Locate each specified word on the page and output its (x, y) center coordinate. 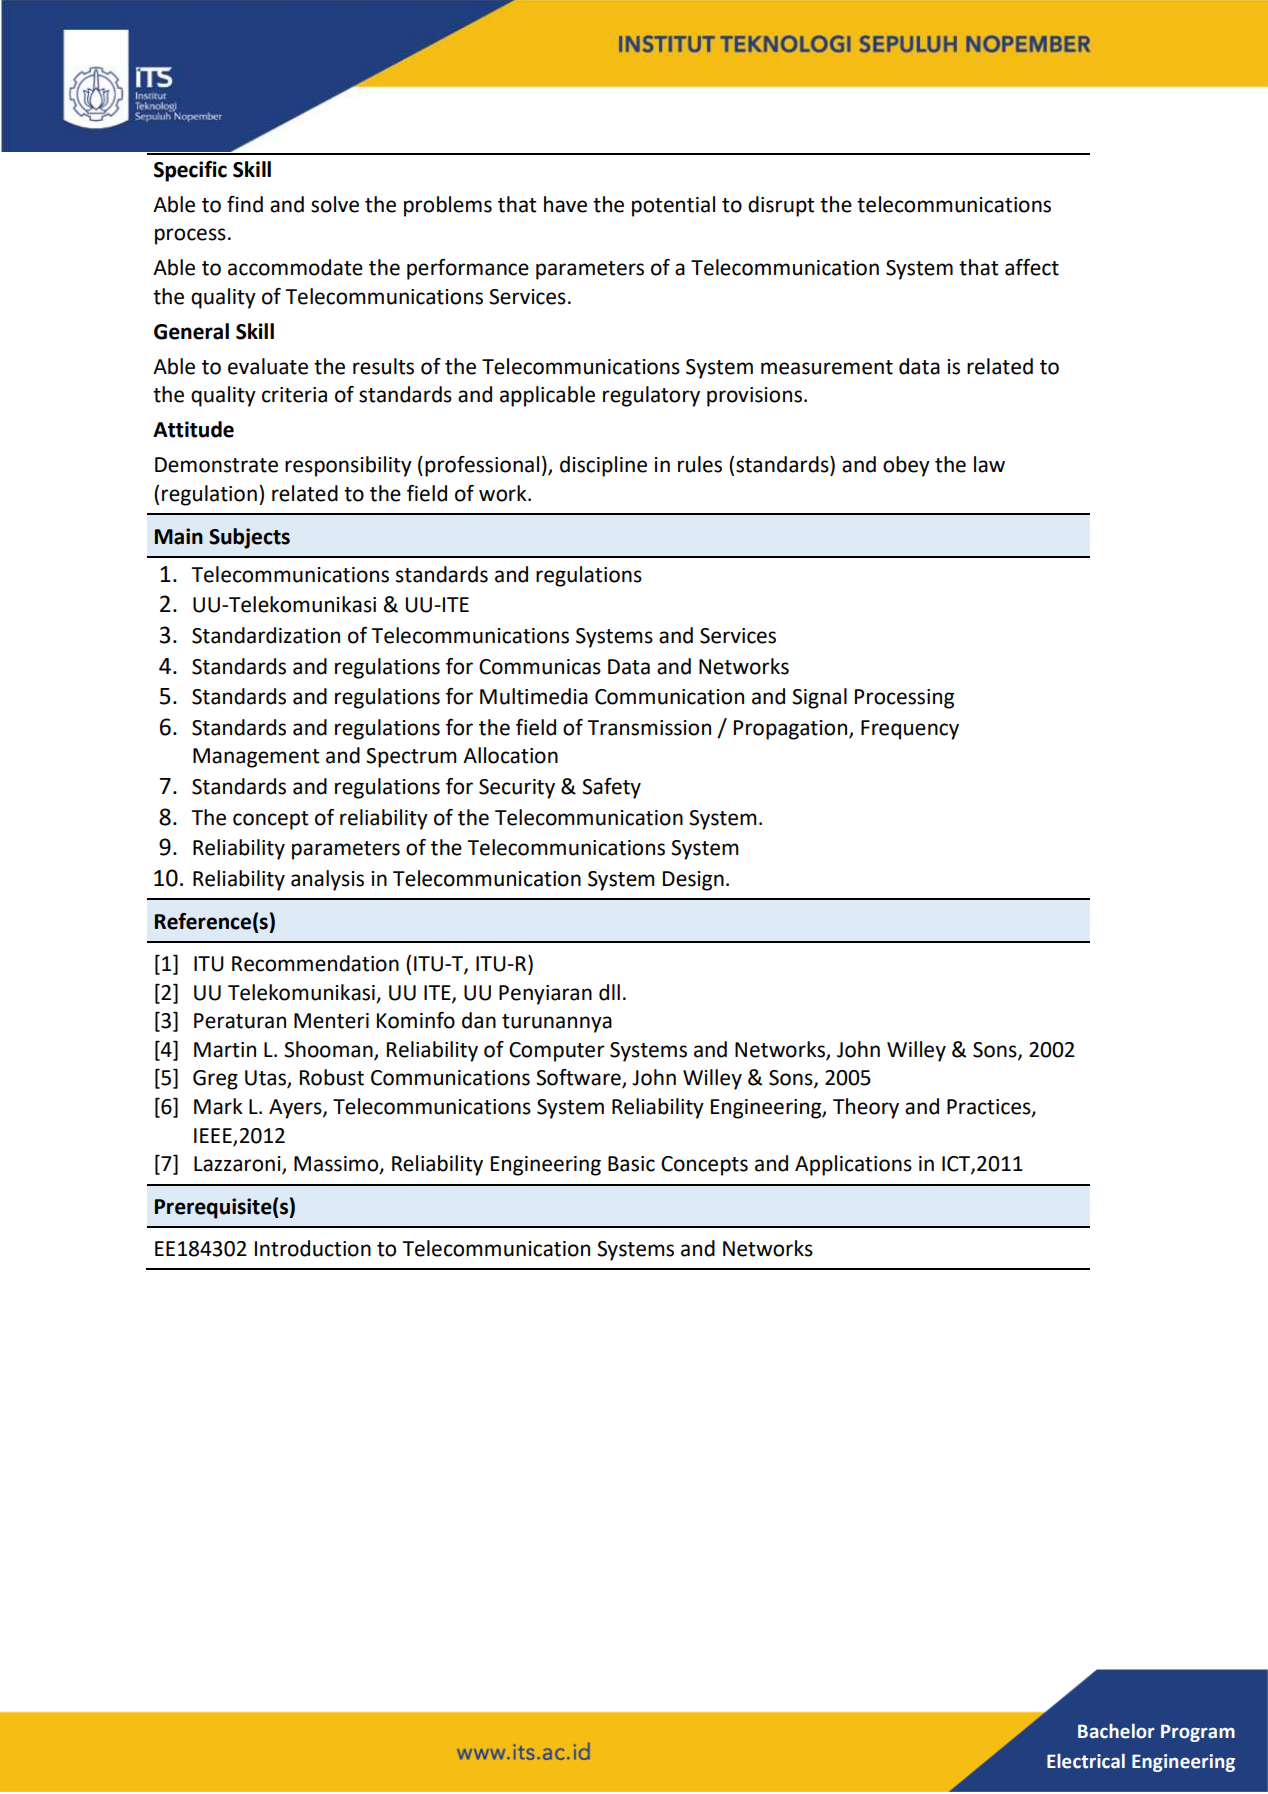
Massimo (337, 1165)
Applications (853, 1165)
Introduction (313, 1248)
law (989, 464)
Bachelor (1116, 1731)
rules (700, 464)
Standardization (266, 635)
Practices (990, 1108)
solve (335, 204)
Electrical (1086, 1761)
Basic (631, 1164)
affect (1032, 267)
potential (673, 206)
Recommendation (315, 963)
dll (609, 992)
